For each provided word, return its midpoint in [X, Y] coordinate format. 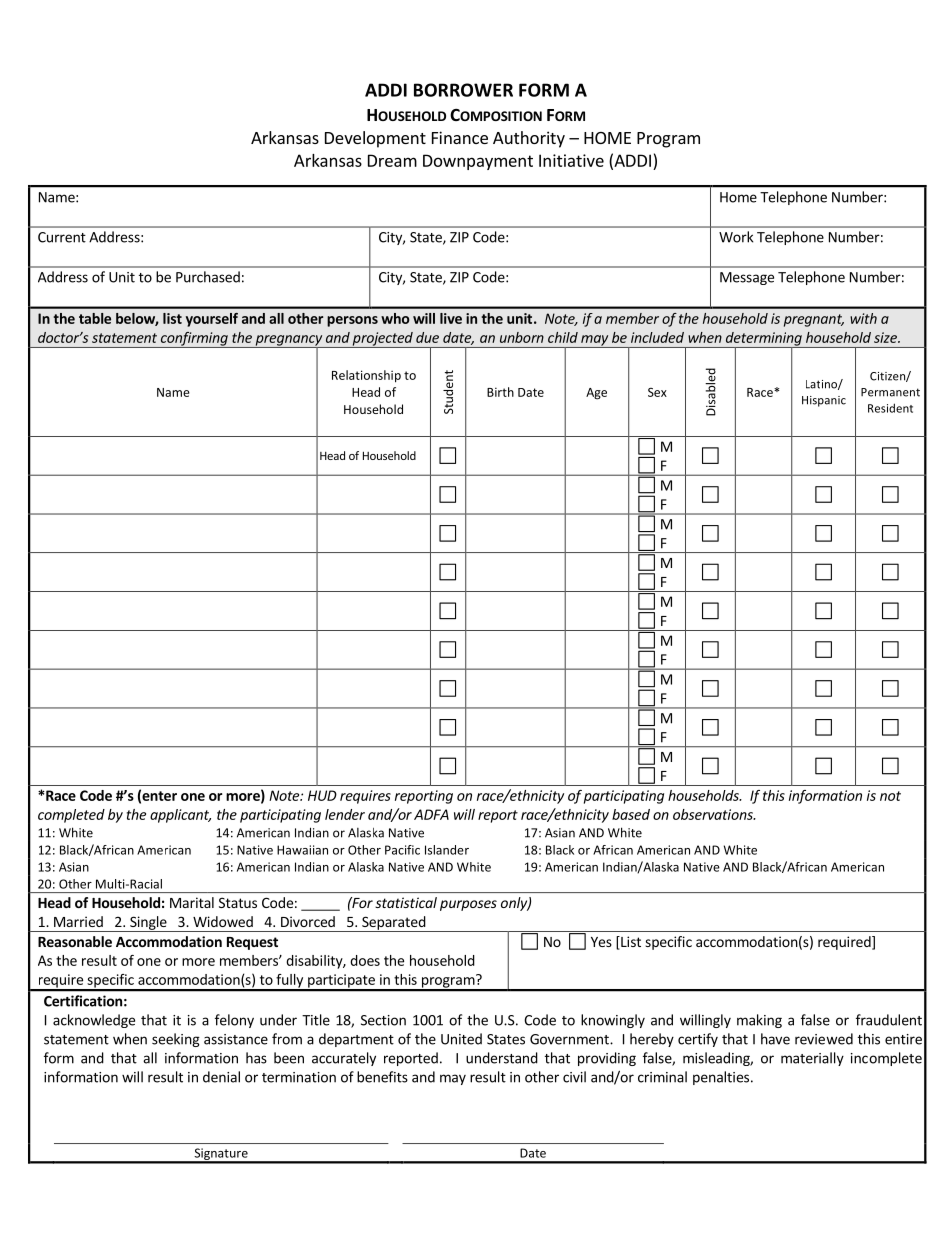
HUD [322, 795]
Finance [460, 137]
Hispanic [824, 401]
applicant [180, 816]
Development [375, 139]
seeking [176, 1040]
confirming [194, 340]
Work [736, 237]
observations [714, 814]
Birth [500, 392]
